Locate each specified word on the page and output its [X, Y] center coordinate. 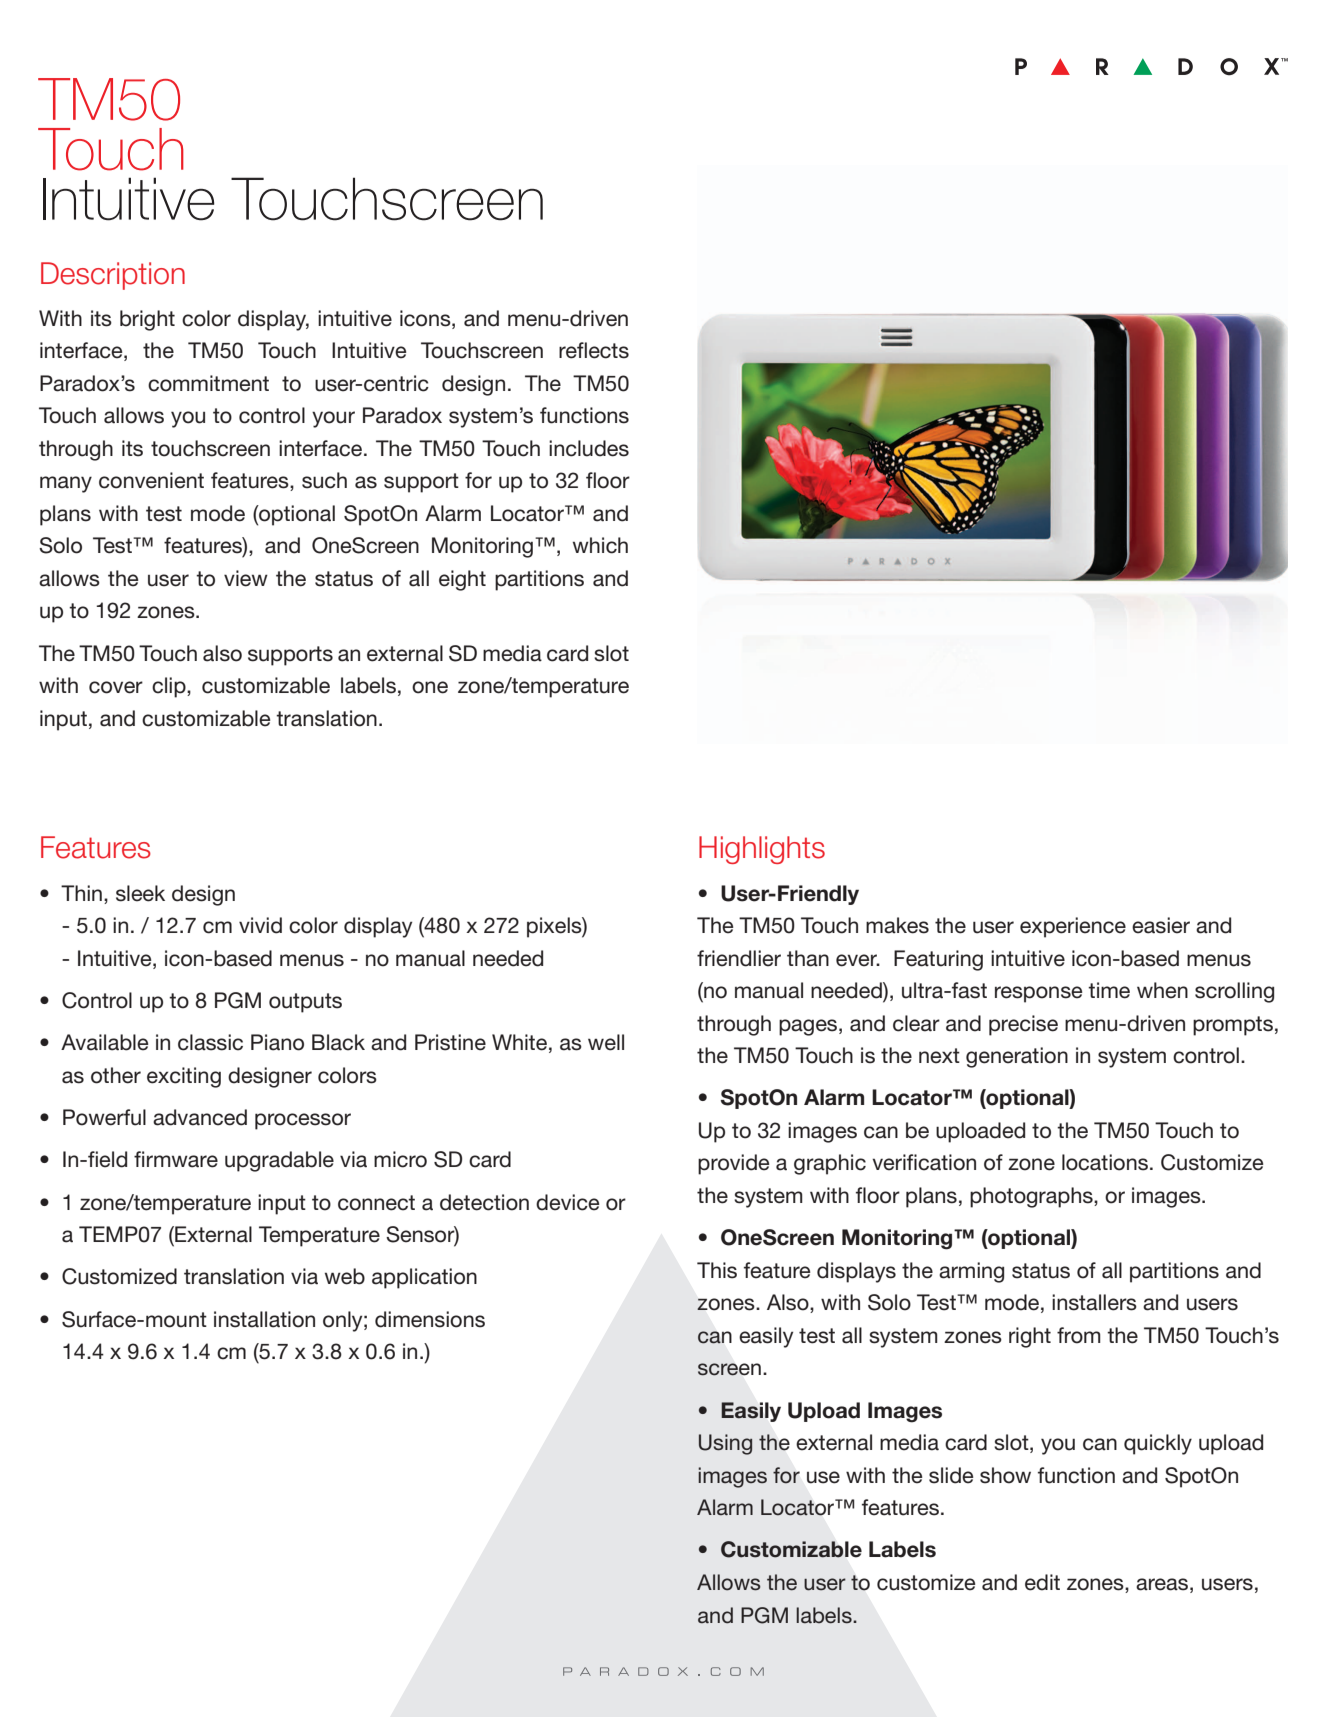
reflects [594, 350]
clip [170, 687]
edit [1042, 1582]
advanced [200, 1117]
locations [1105, 1162]
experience [1073, 927]
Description [113, 276]
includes [589, 448]
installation [264, 1319]
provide [734, 1164]
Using [725, 1444]
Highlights [762, 850]
